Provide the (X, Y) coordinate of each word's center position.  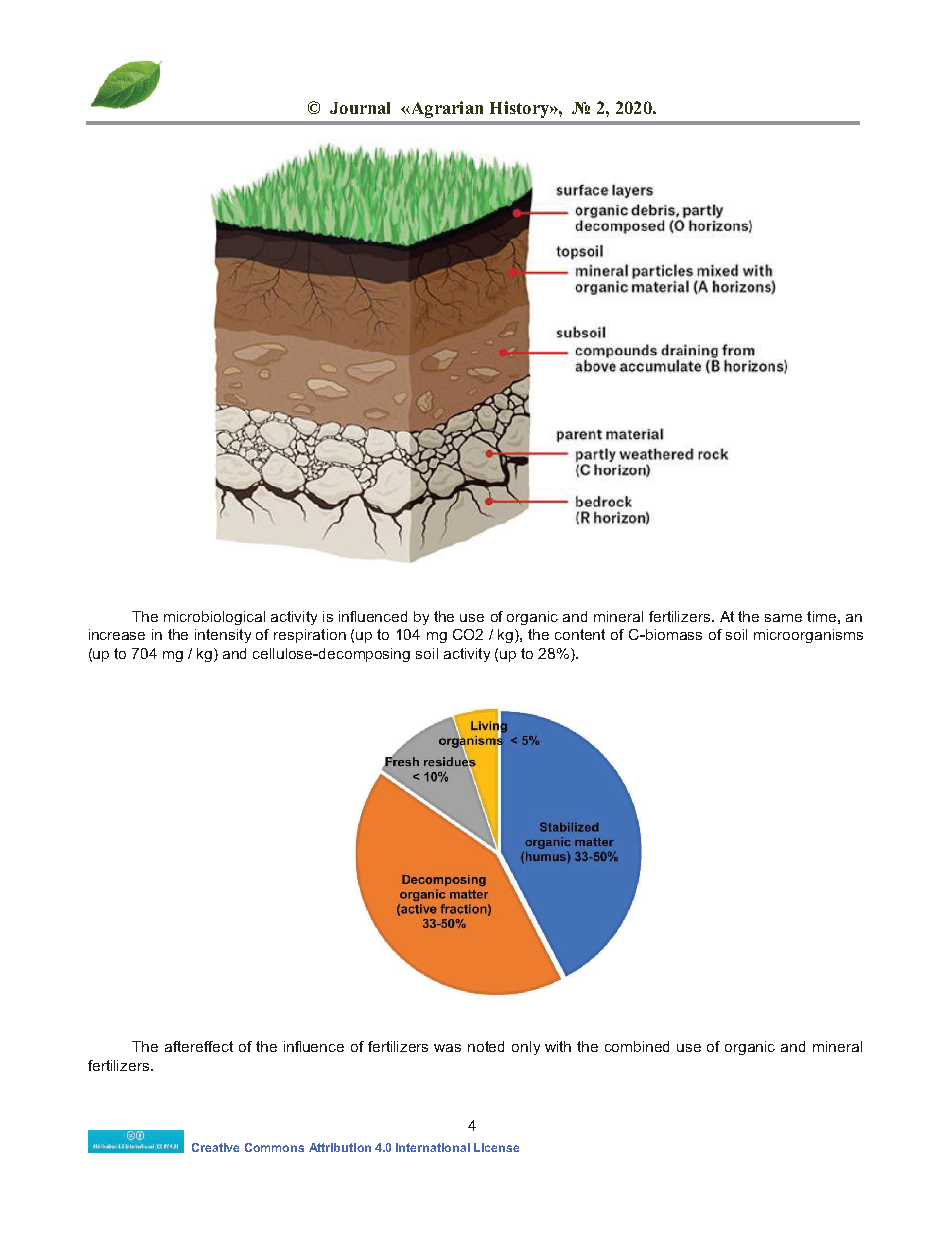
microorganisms (808, 636)
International (433, 1147)
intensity (223, 636)
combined (637, 1046)
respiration (310, 636)
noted (486, 1046)
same (783, 618)
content (580, 634)
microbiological (214, 618)
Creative (215, 1147)
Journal (360, 108)
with (558, 1046)
